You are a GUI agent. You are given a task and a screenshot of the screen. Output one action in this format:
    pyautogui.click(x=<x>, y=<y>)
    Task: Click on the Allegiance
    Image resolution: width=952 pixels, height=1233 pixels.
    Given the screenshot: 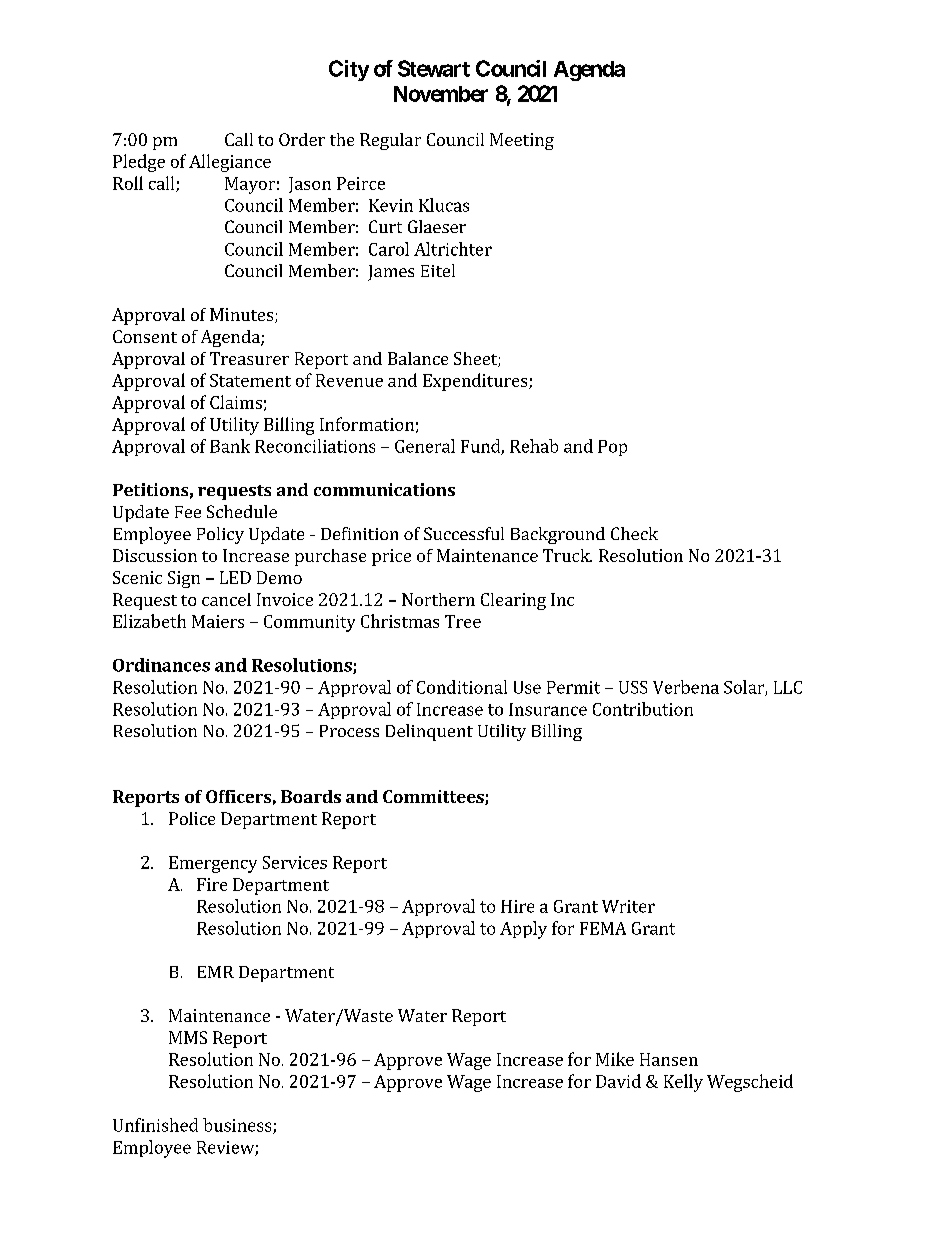 What is the action you would take?
    pyautogui.click(x=230, y=163)
